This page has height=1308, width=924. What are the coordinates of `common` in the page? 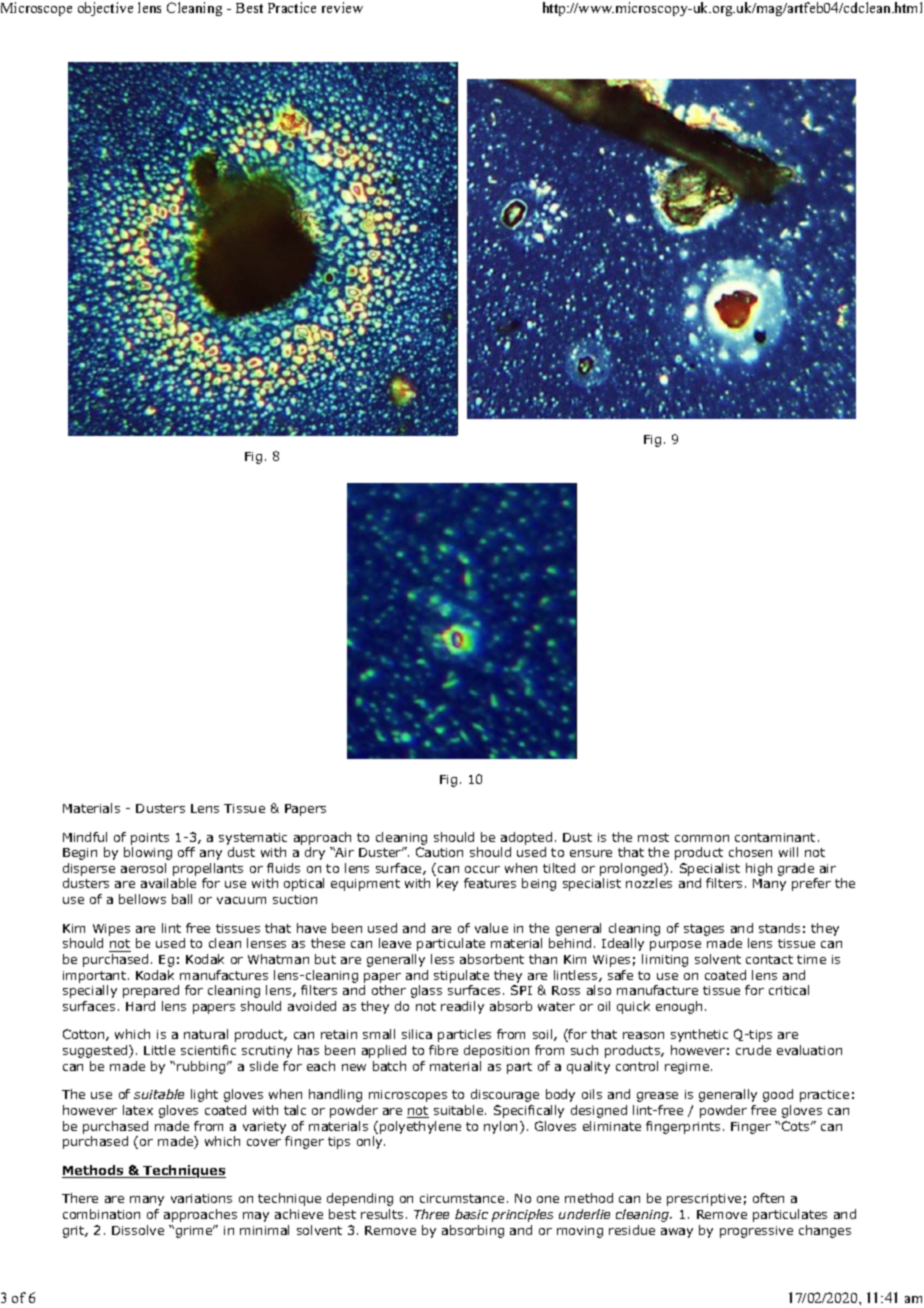 It's located at (702, 838).
